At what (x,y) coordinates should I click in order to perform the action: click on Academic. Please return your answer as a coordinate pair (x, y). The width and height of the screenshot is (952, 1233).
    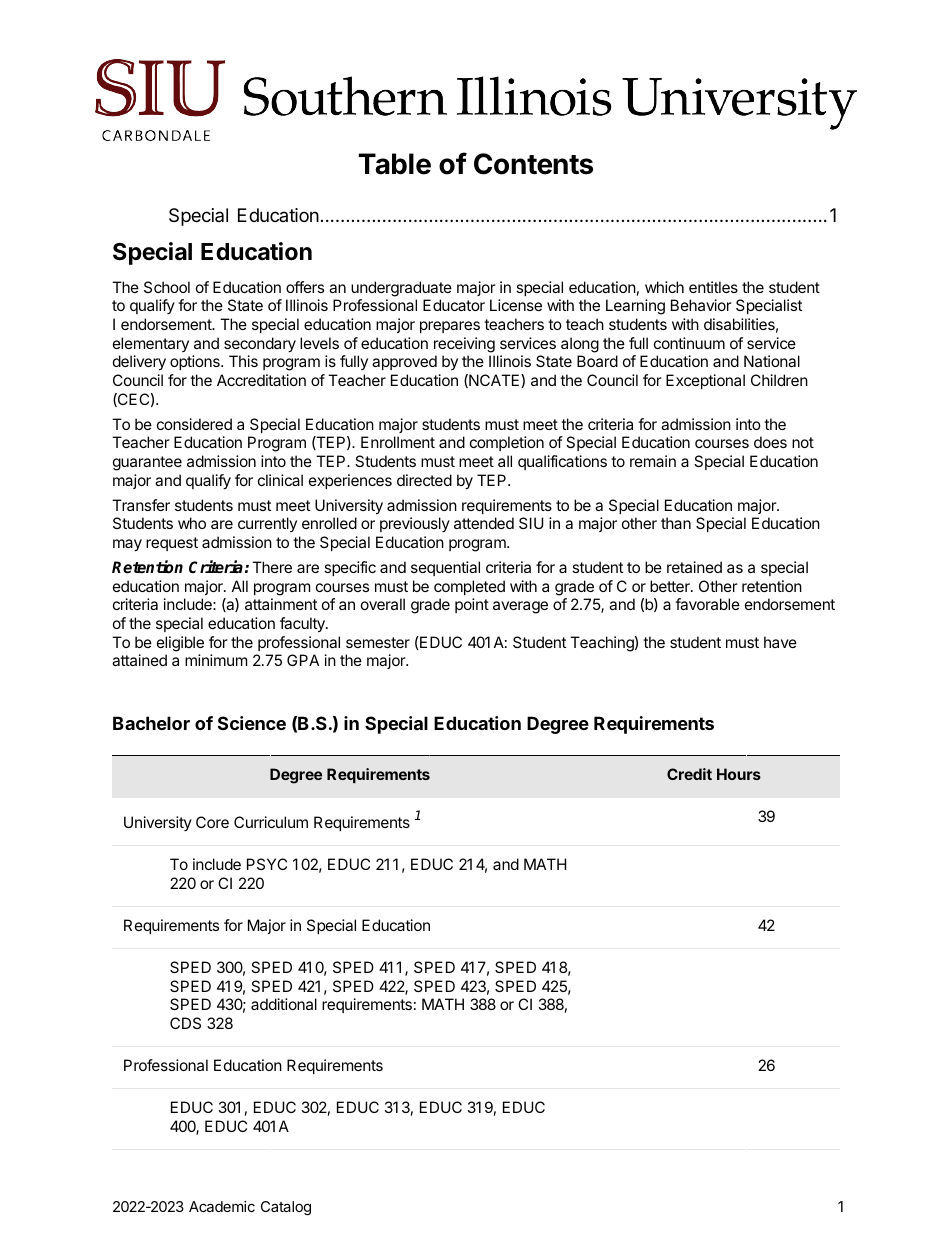
    Looking at the image, I should click on (222, 1206).
